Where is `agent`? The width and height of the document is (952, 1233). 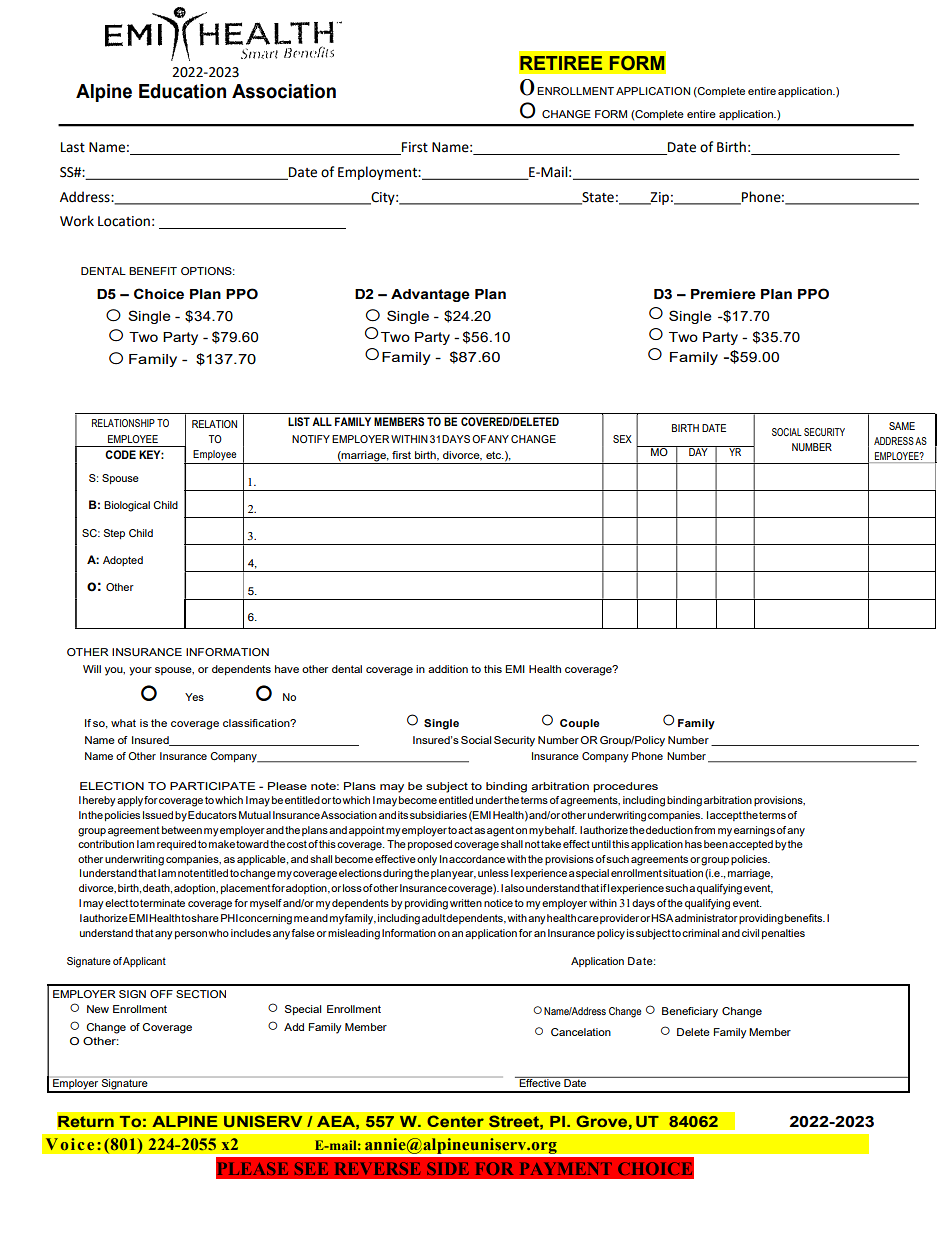
agent is located at coordinates (500, 831).
